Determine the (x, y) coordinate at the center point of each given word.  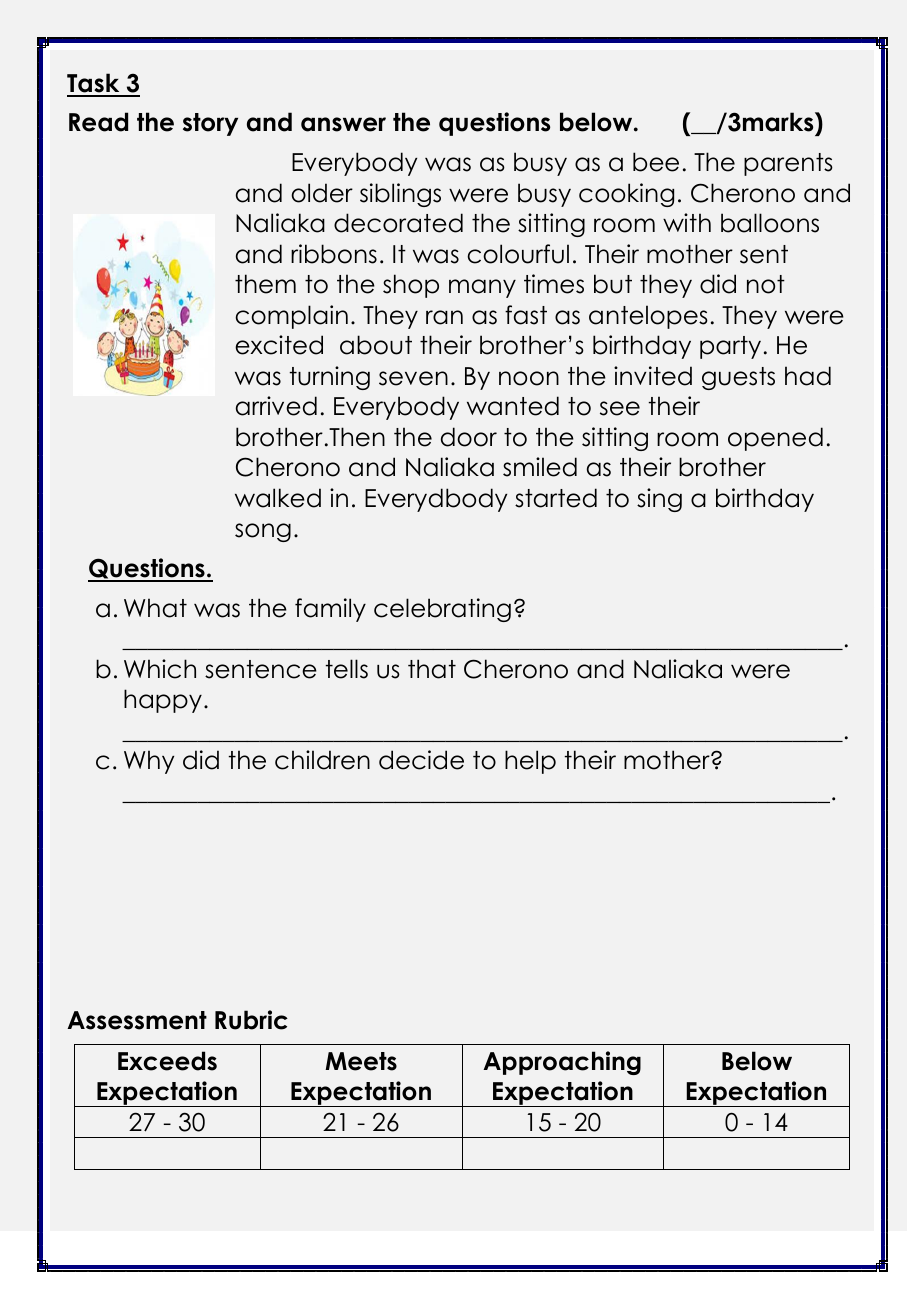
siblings (400, 195)
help (530, 762)
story (210, 124)
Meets (361, 1061)
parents (788, 164)
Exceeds (167, 1061)
